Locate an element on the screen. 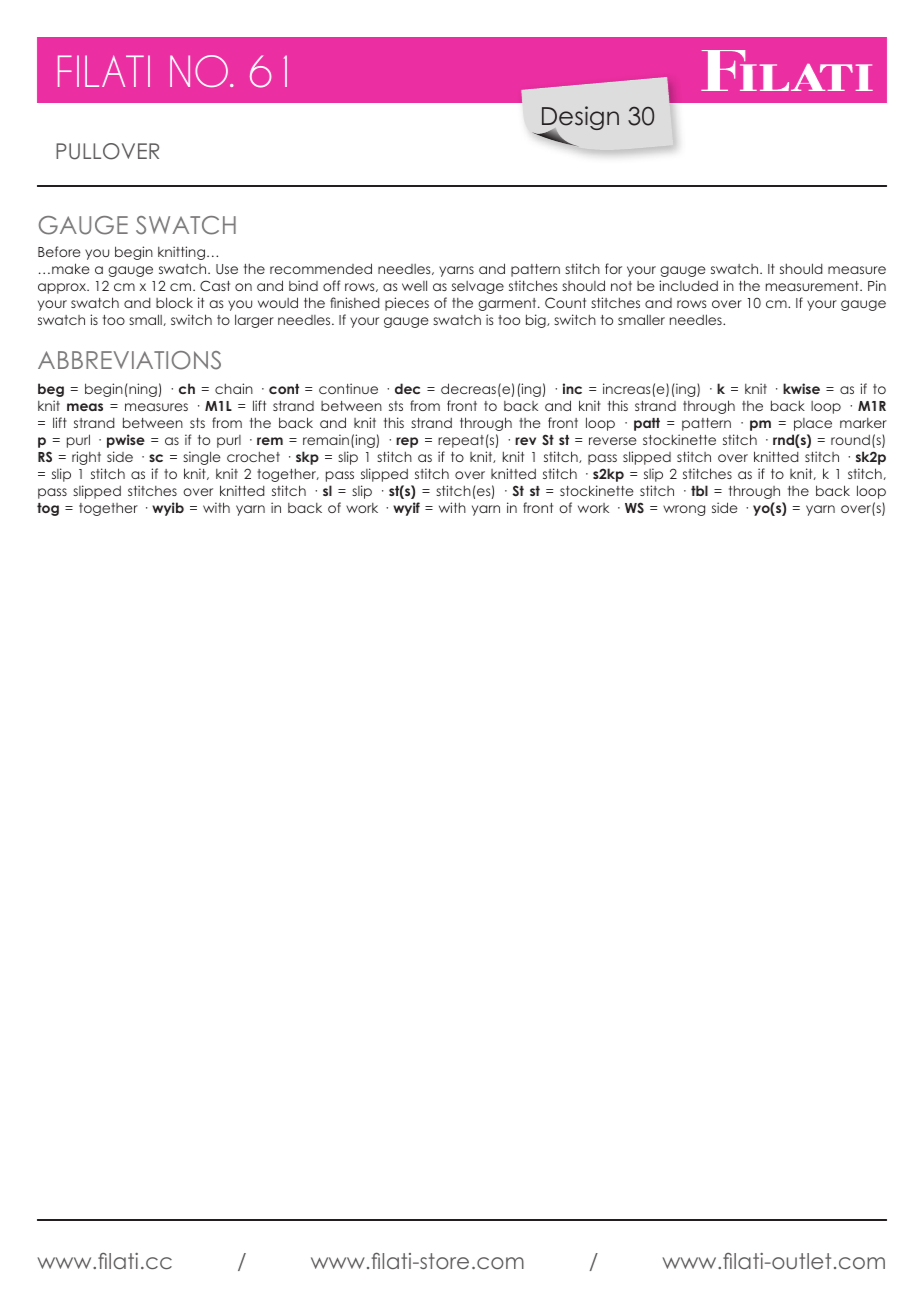  ABBREVIATIONS is located at coordinates (129, 360).
